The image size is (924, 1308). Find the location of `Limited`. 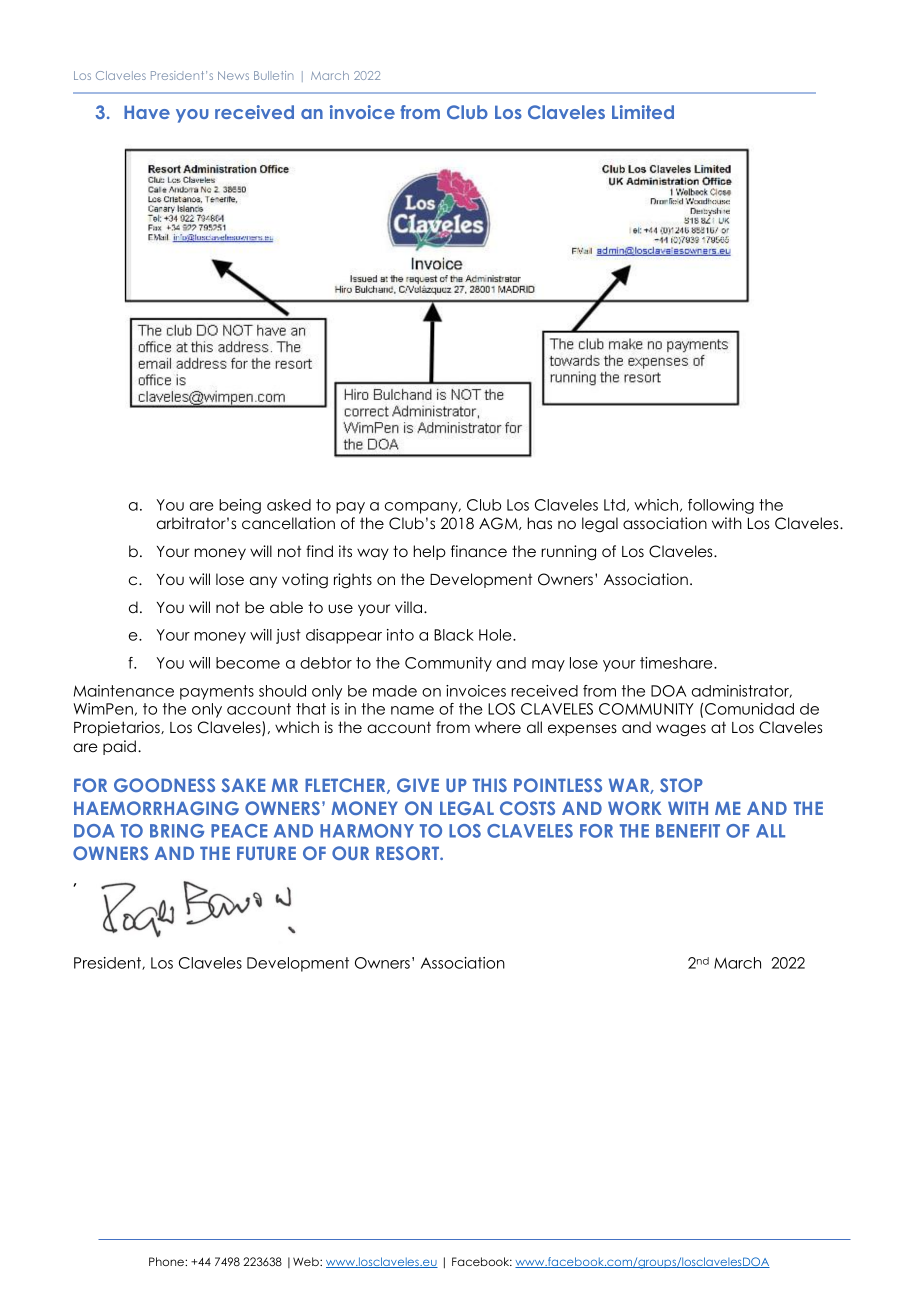

Limited is located at coordinates (643, 112).
